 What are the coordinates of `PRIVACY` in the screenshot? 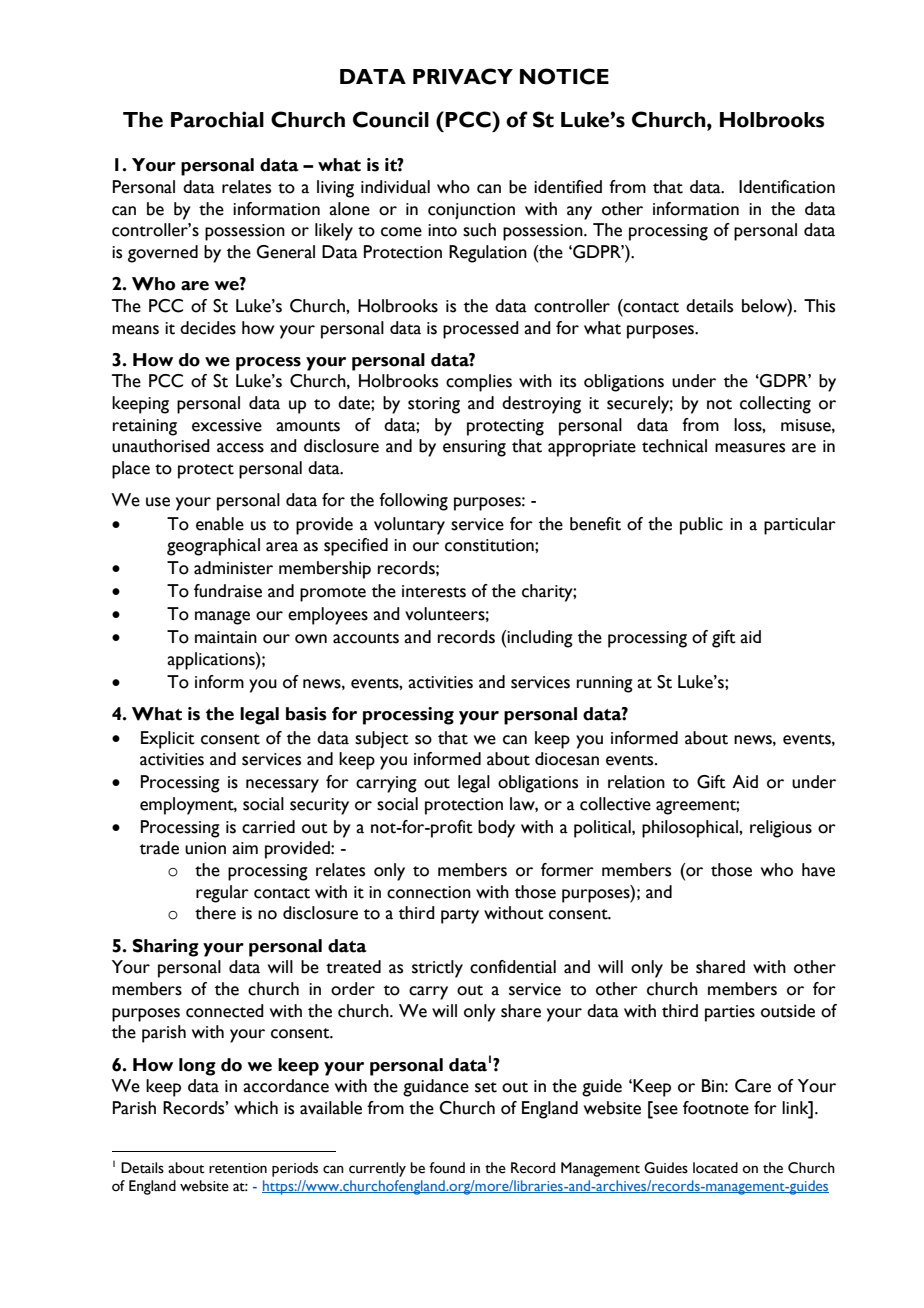 It's located at (463, 76).
